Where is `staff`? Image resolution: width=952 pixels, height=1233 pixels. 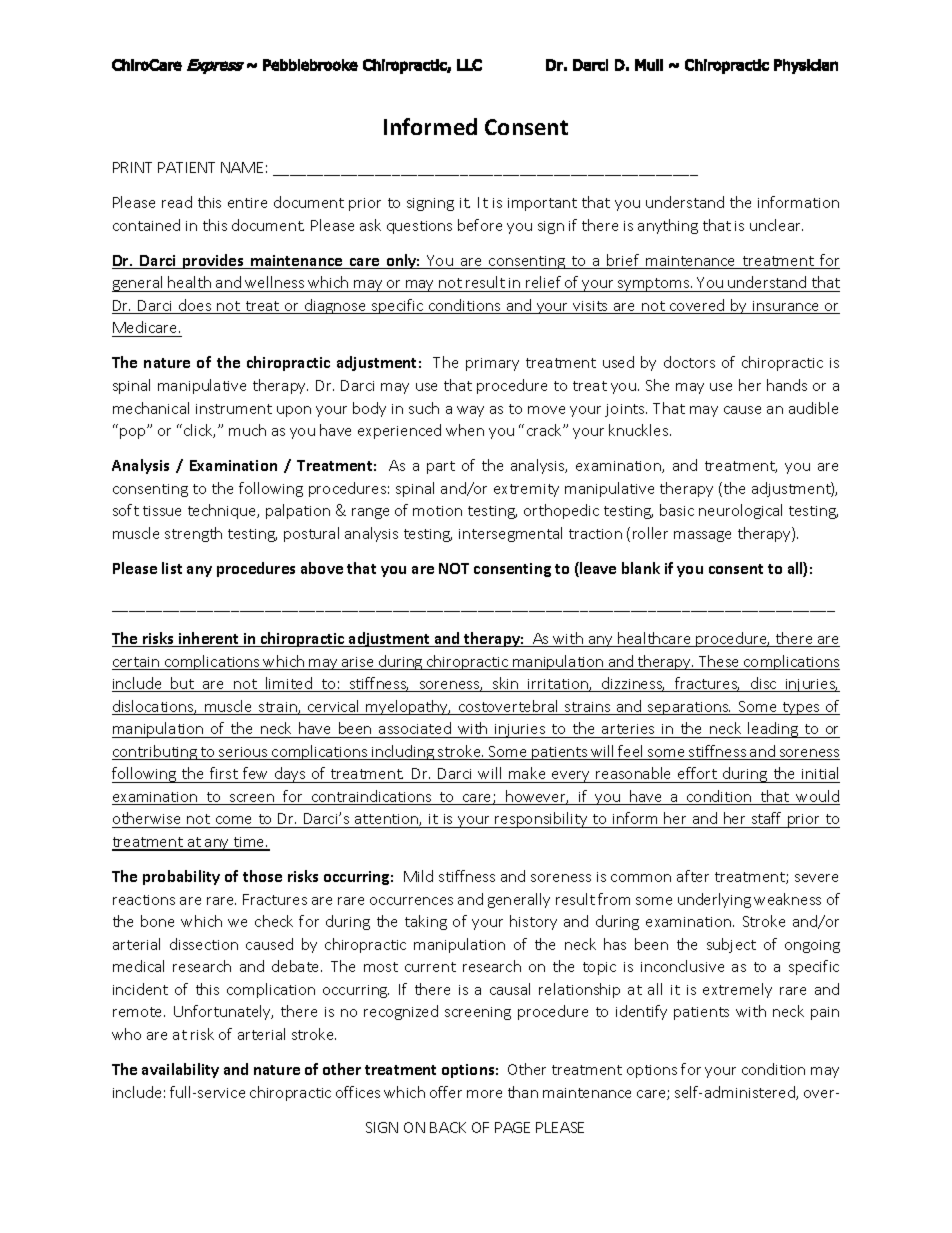 staff is located at coordinates (767, 820).
